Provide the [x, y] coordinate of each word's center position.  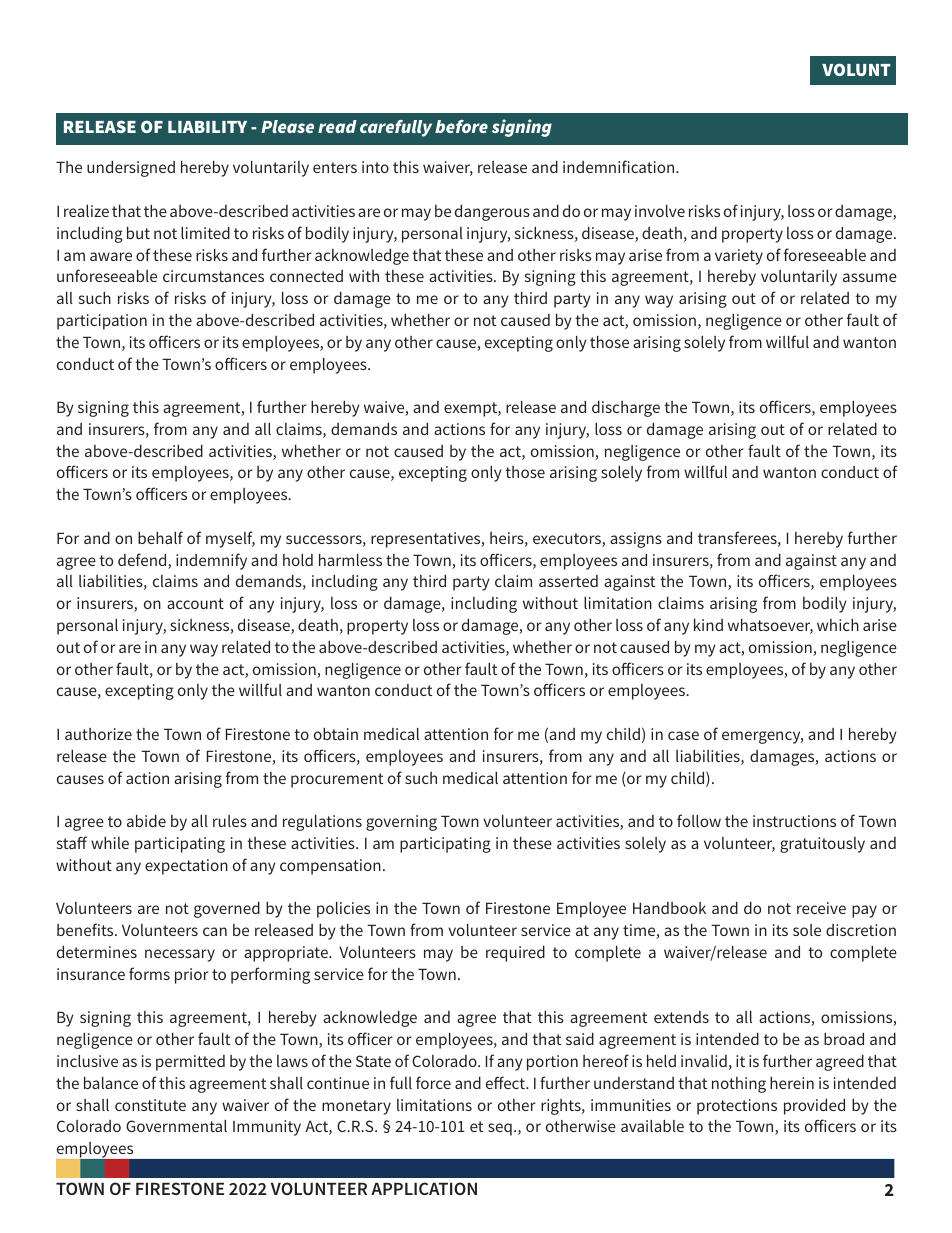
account [195, 603]
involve [660, 211]
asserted [568, 581]
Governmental [176, 1126]
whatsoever [770, 626]
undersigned [131, 169]
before [461, 126]
